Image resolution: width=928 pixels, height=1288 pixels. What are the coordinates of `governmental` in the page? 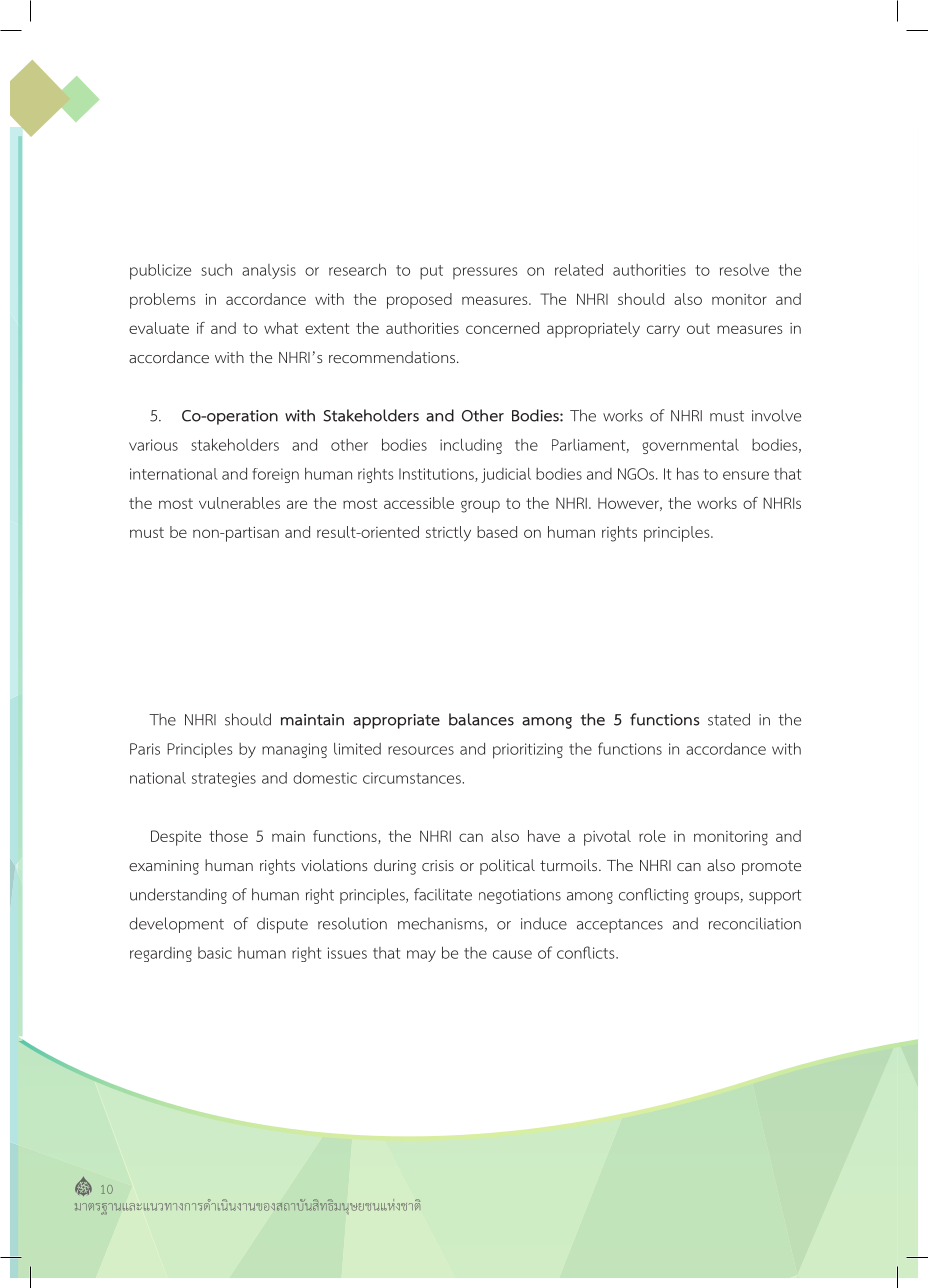 It's located at (690, 446).
